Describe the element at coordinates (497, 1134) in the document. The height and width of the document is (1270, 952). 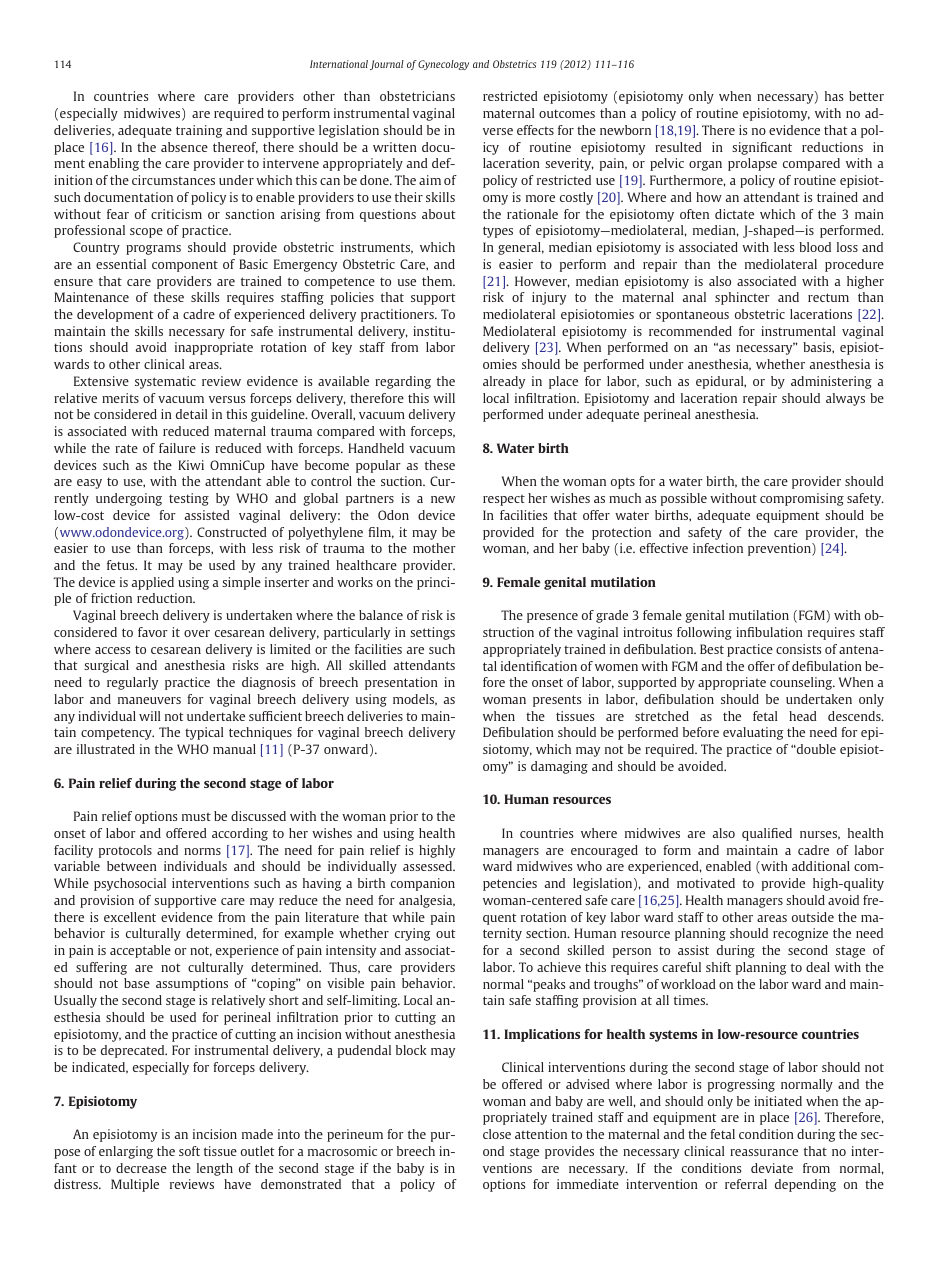
I see `close` at that location.
